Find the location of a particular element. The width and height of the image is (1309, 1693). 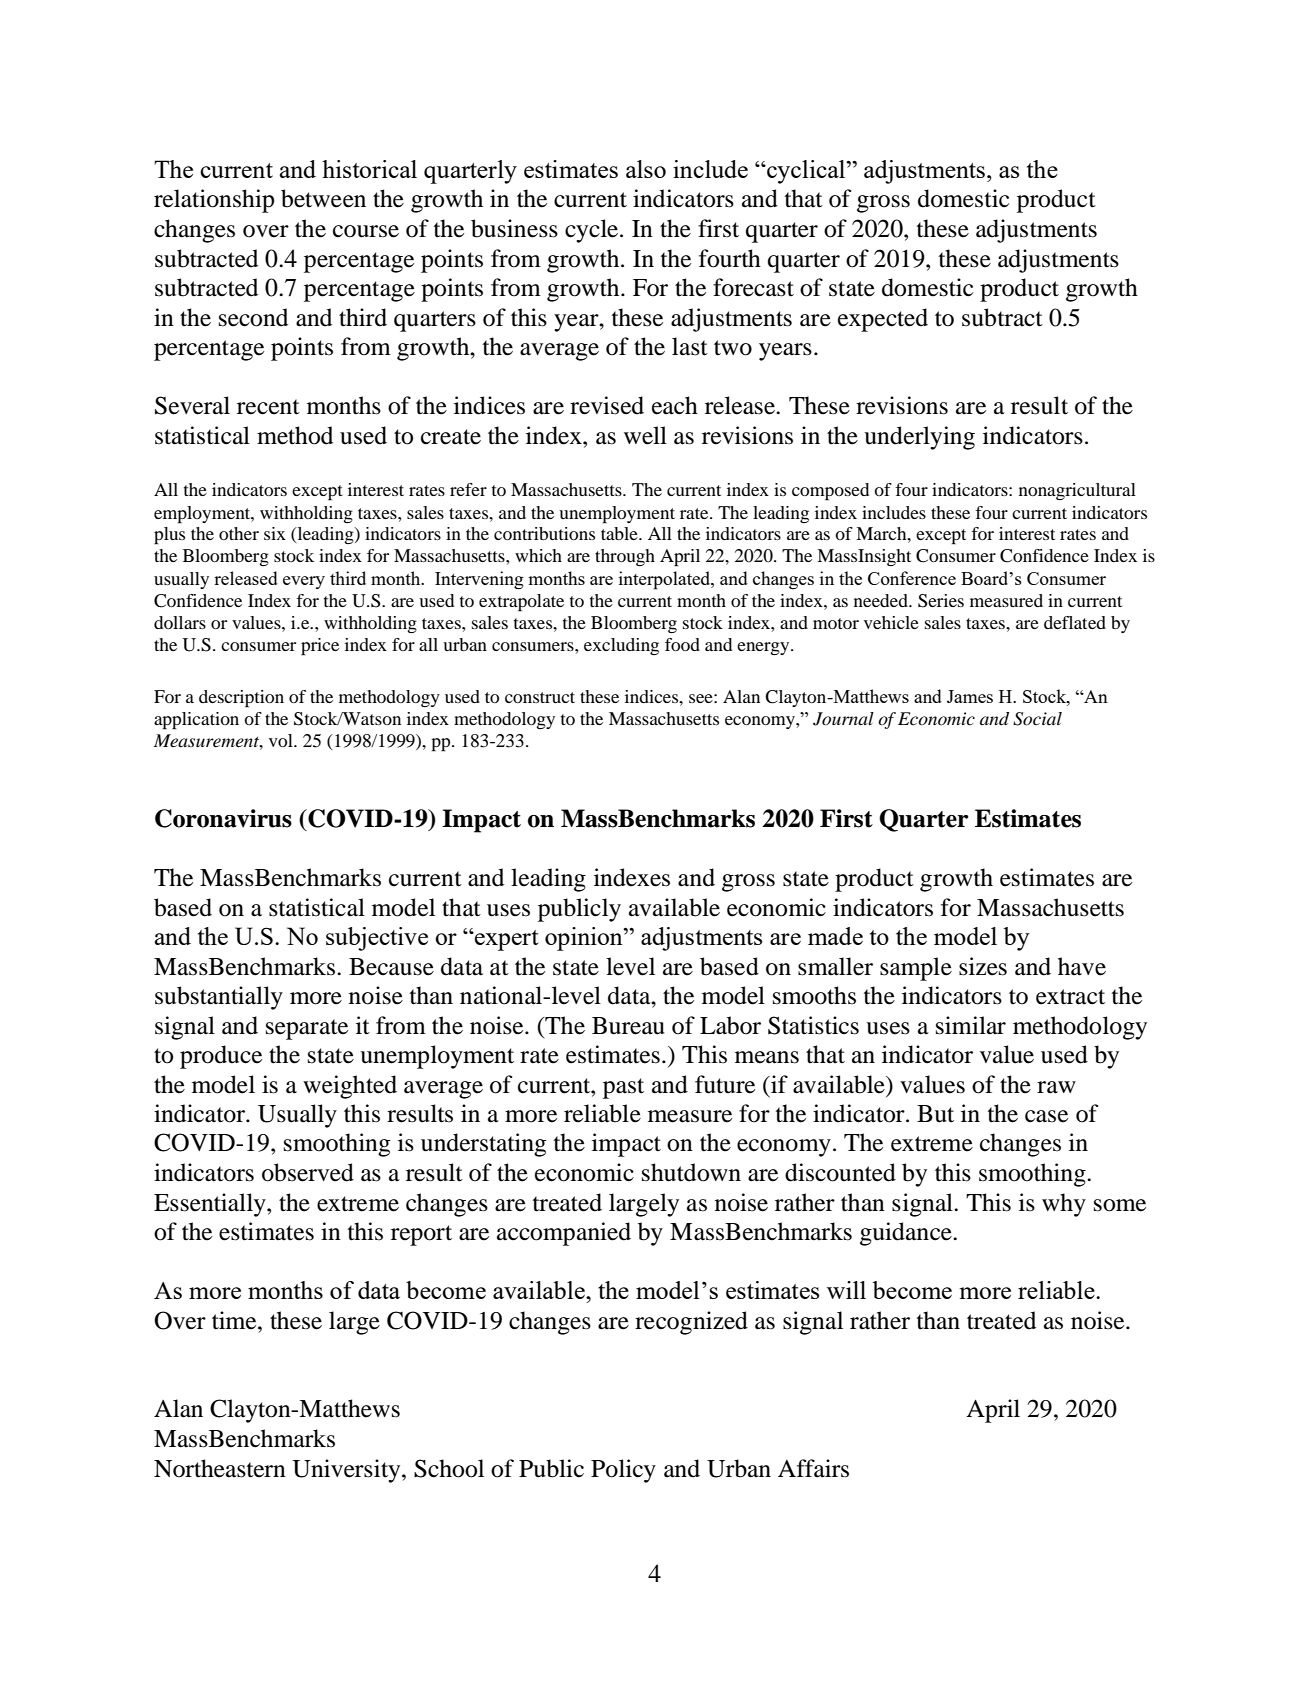

description is located at coordinates (241, 699).
